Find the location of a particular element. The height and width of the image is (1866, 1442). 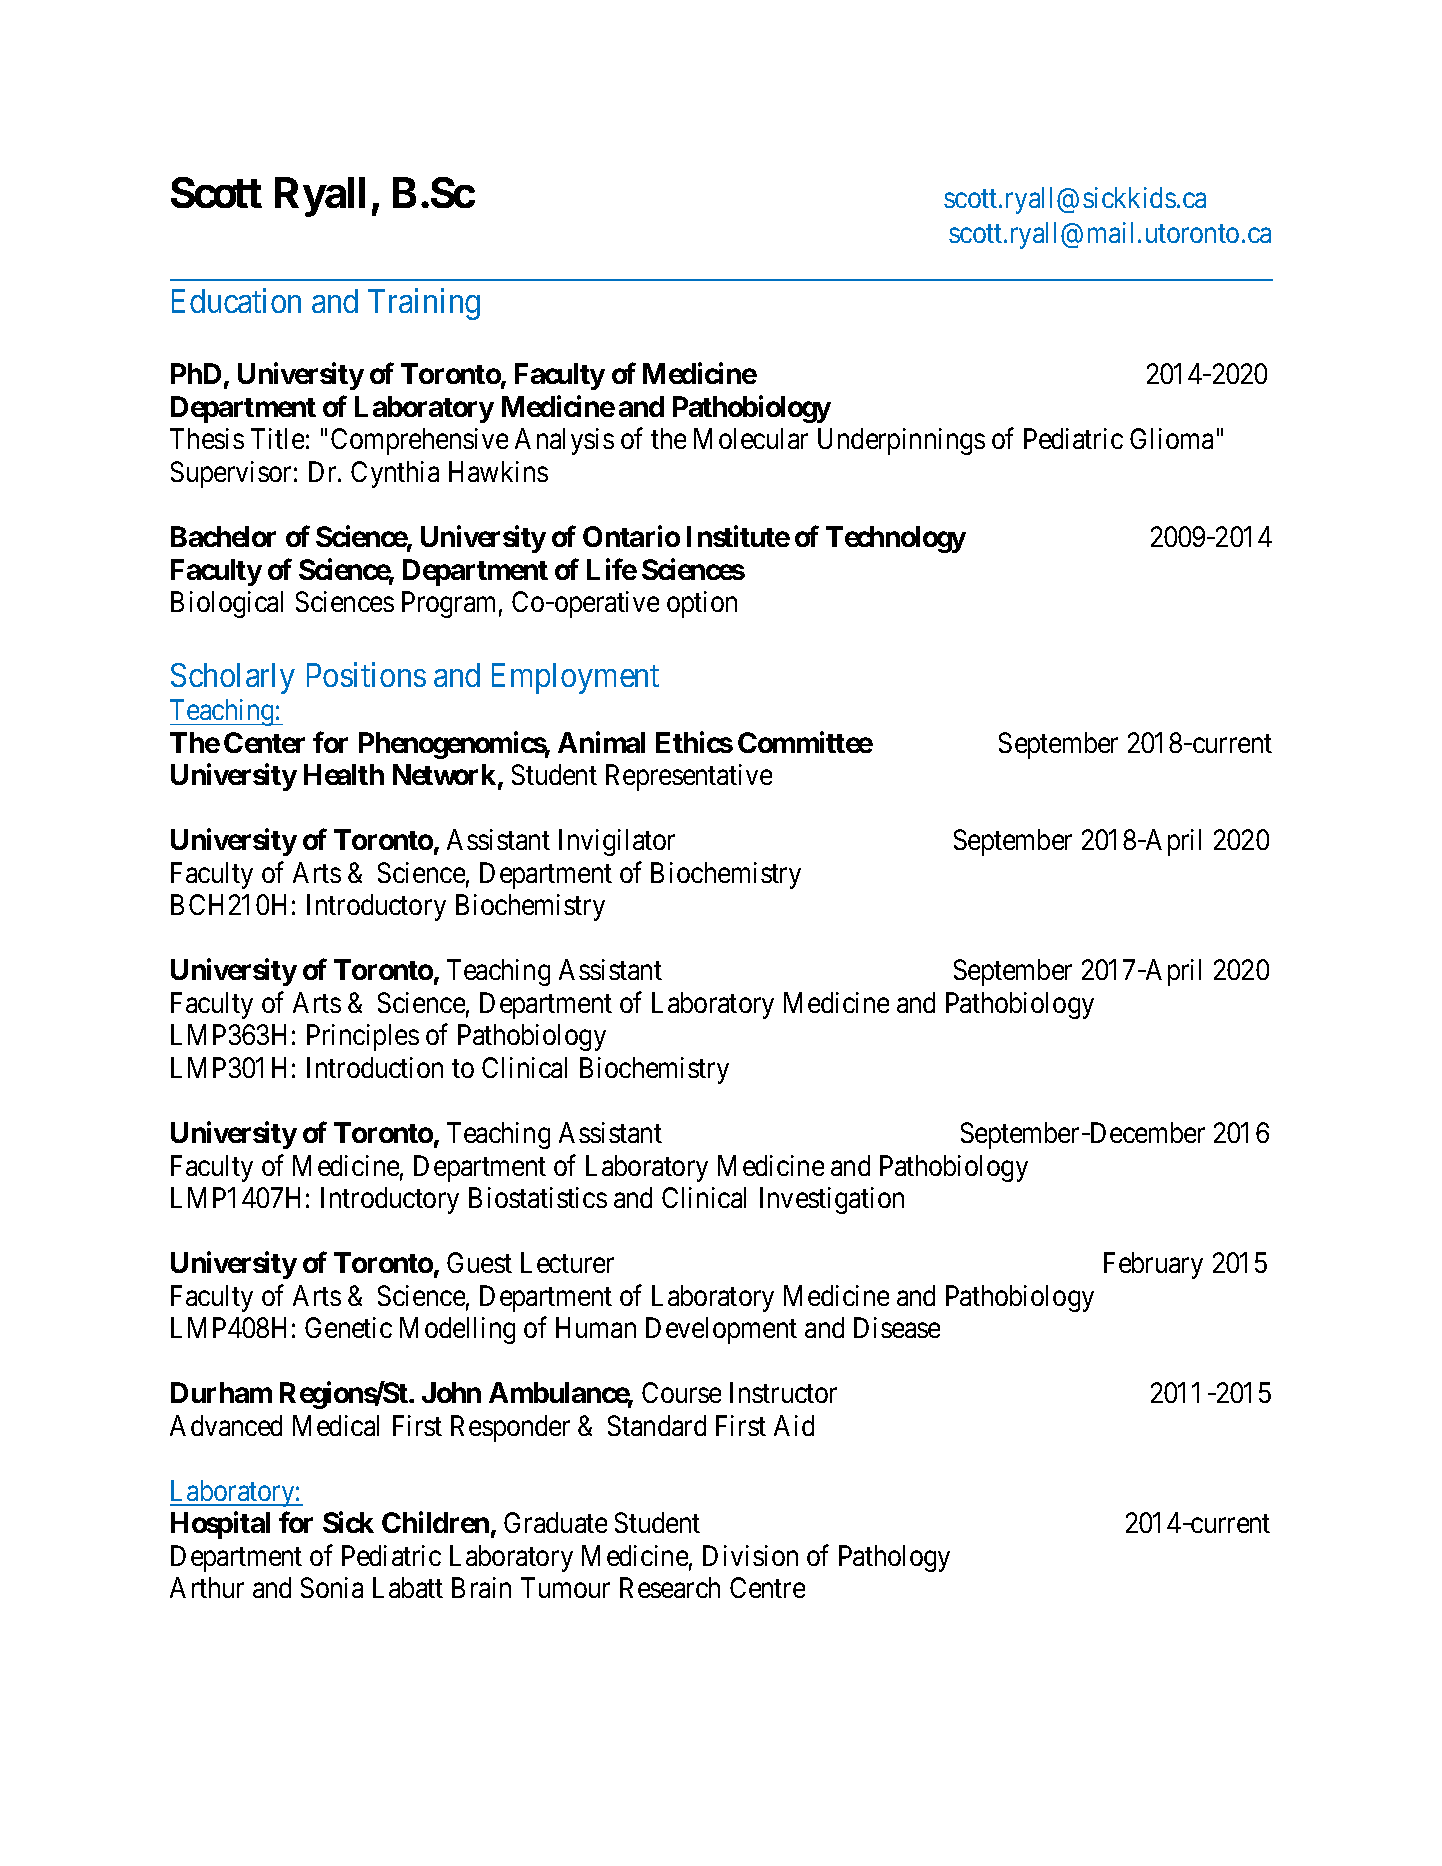

Investigation is located at coordinates (832, 1200).
